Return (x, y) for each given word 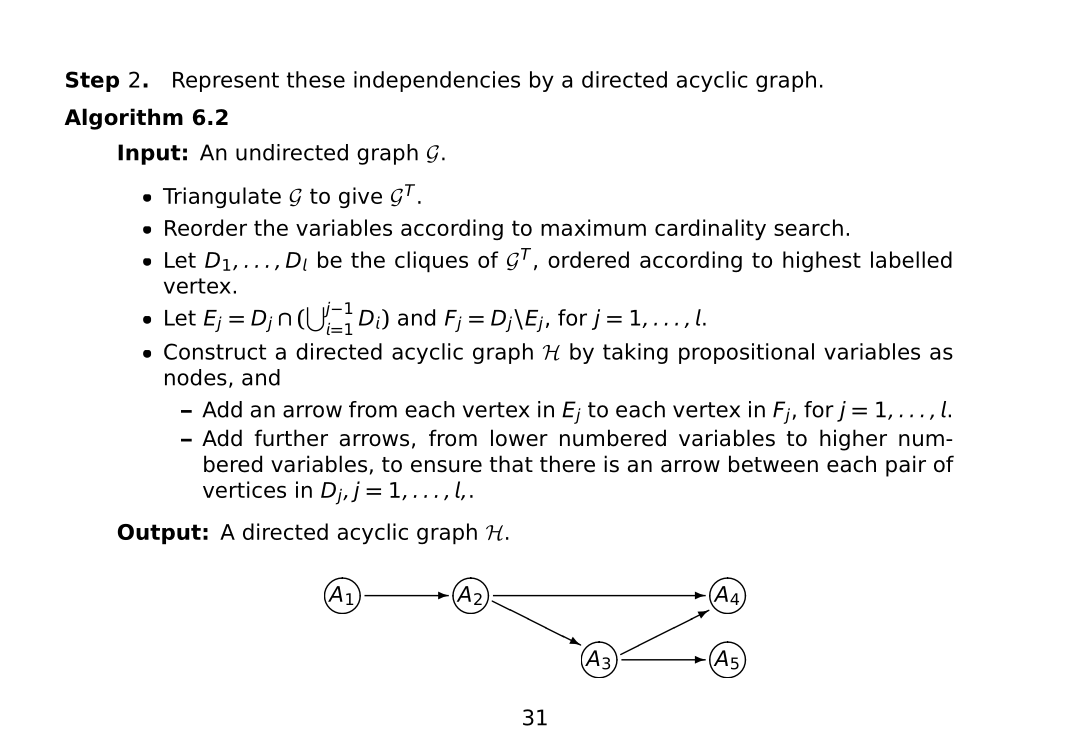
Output (159, 534)
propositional (746, 353)
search (808, 227)
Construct (215, 351)
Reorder (206, 227)
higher (853, 440)
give (360, 197)
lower (519, 438)
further (291, 438)
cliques (431, 262)
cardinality (710, 230)
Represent (226, 82)
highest (822, 261)
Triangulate (222, 197)
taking (635, 353)
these (316, 79)
